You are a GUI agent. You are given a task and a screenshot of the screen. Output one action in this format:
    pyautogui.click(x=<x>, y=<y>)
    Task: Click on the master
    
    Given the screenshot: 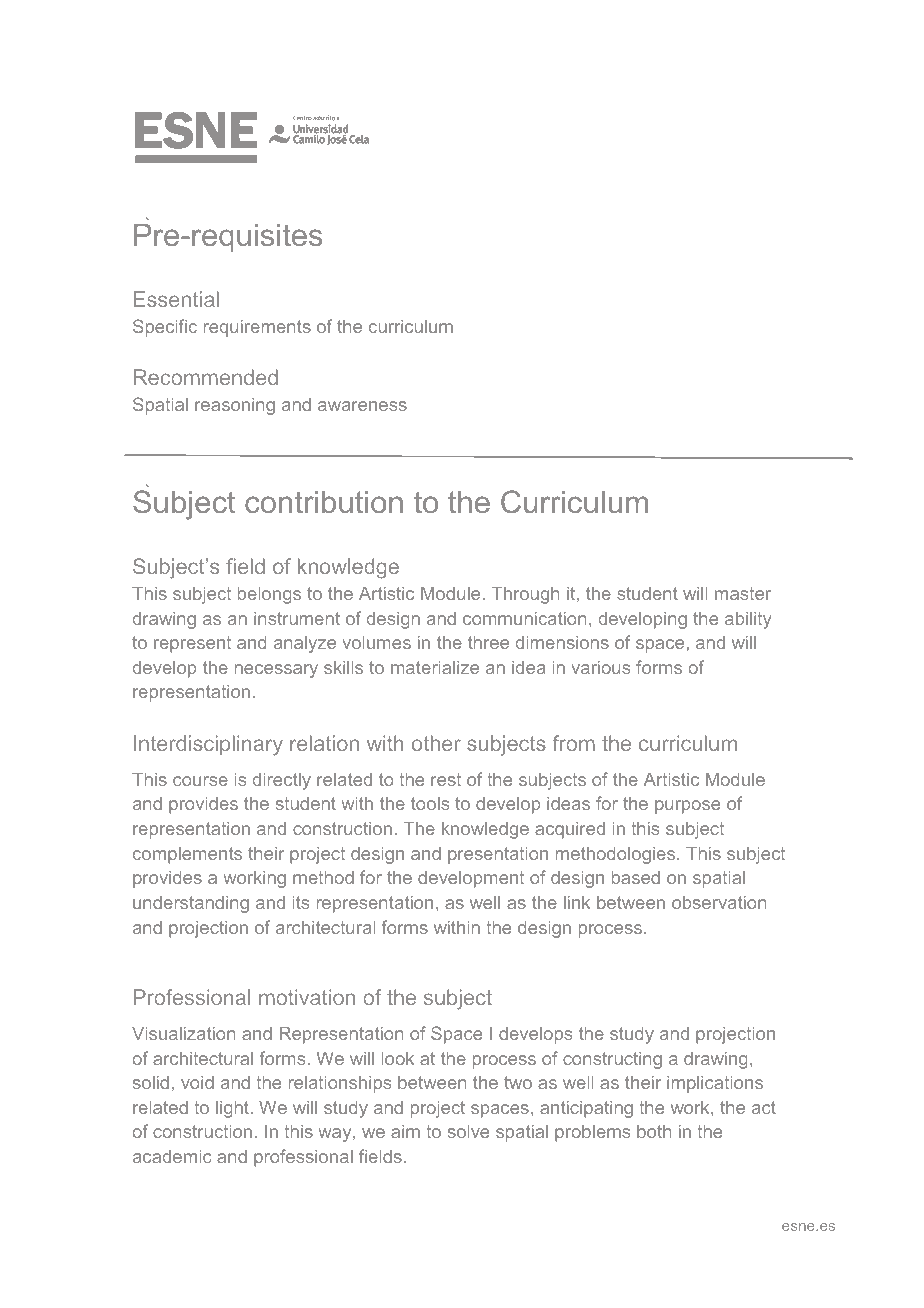 What is the action you would take?
    pyautogui.click(x=743, y=593)
